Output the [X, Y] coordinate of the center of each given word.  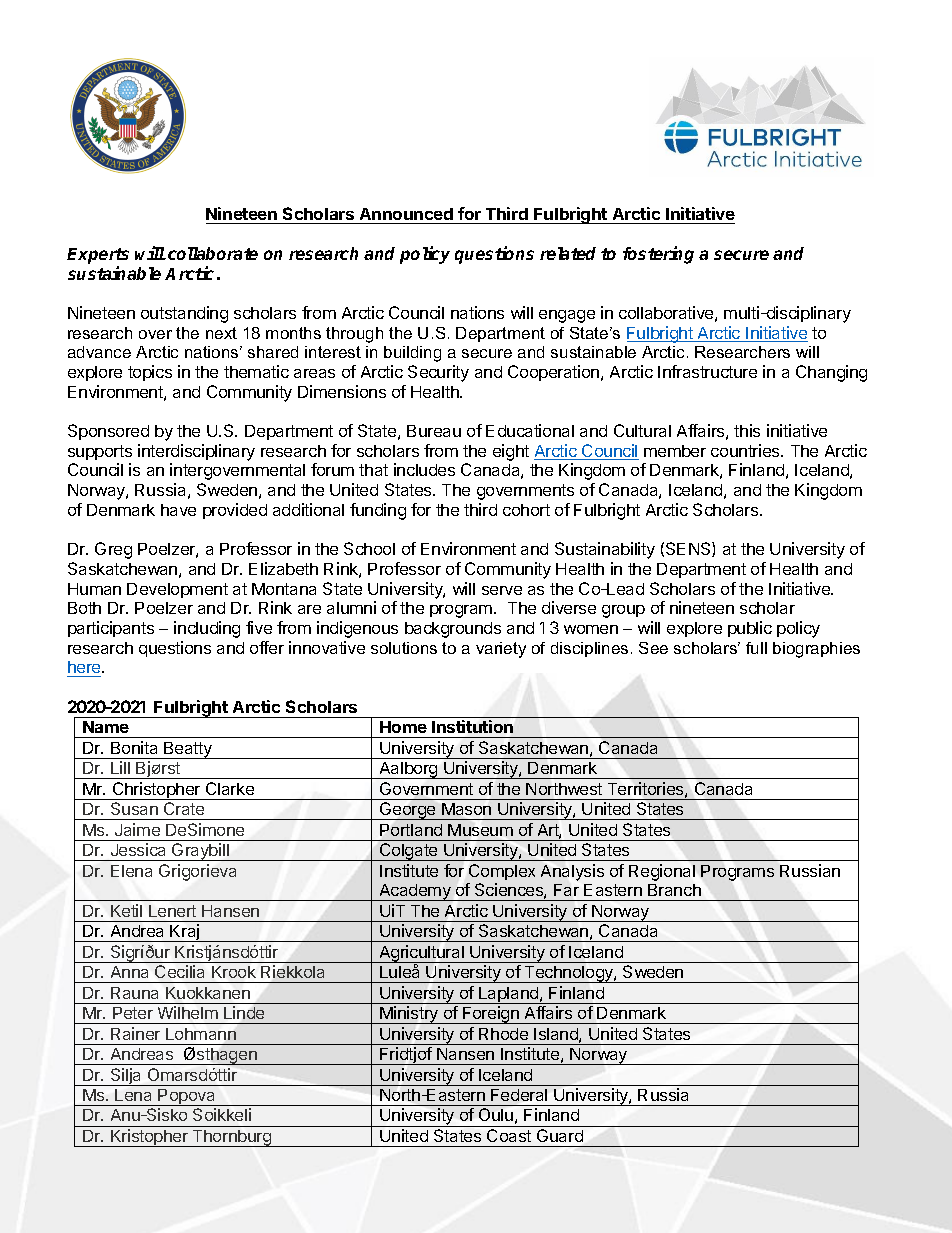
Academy [415, 892]
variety [501, 650]
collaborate [213, 253]
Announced [406, 216]
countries [746, 450]
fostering [658, 255]
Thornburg [232, 1138]
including [207, 629]
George [408, 811]
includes [424, 469]
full [756, 648]
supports [100, 452]
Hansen [230, 911]
